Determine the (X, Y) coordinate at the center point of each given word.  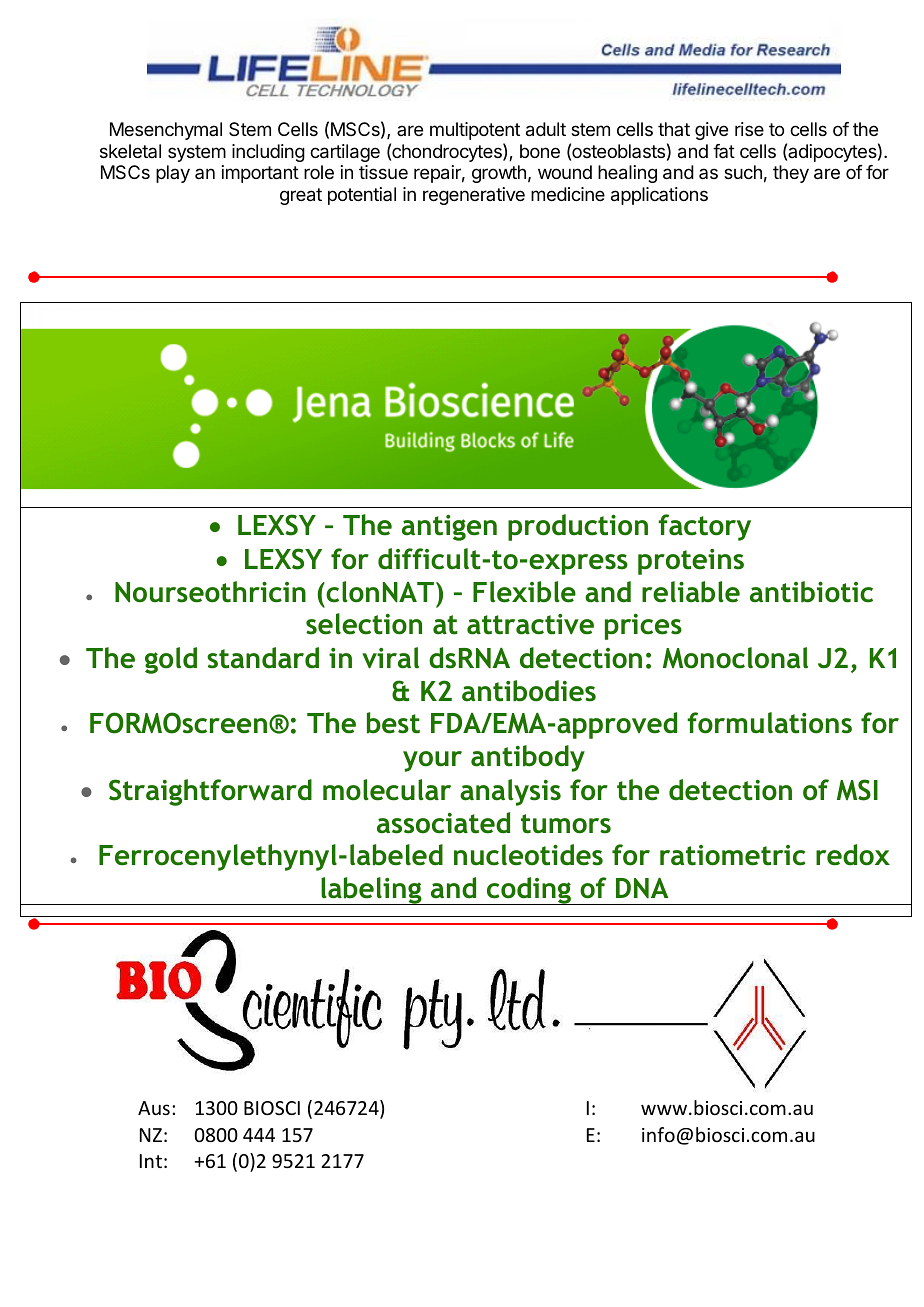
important (260, 174)
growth (499, 174)
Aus (154, 1108)
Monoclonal (735, 658)
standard (263, 658)
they (791, 174)
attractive (530, 624)
